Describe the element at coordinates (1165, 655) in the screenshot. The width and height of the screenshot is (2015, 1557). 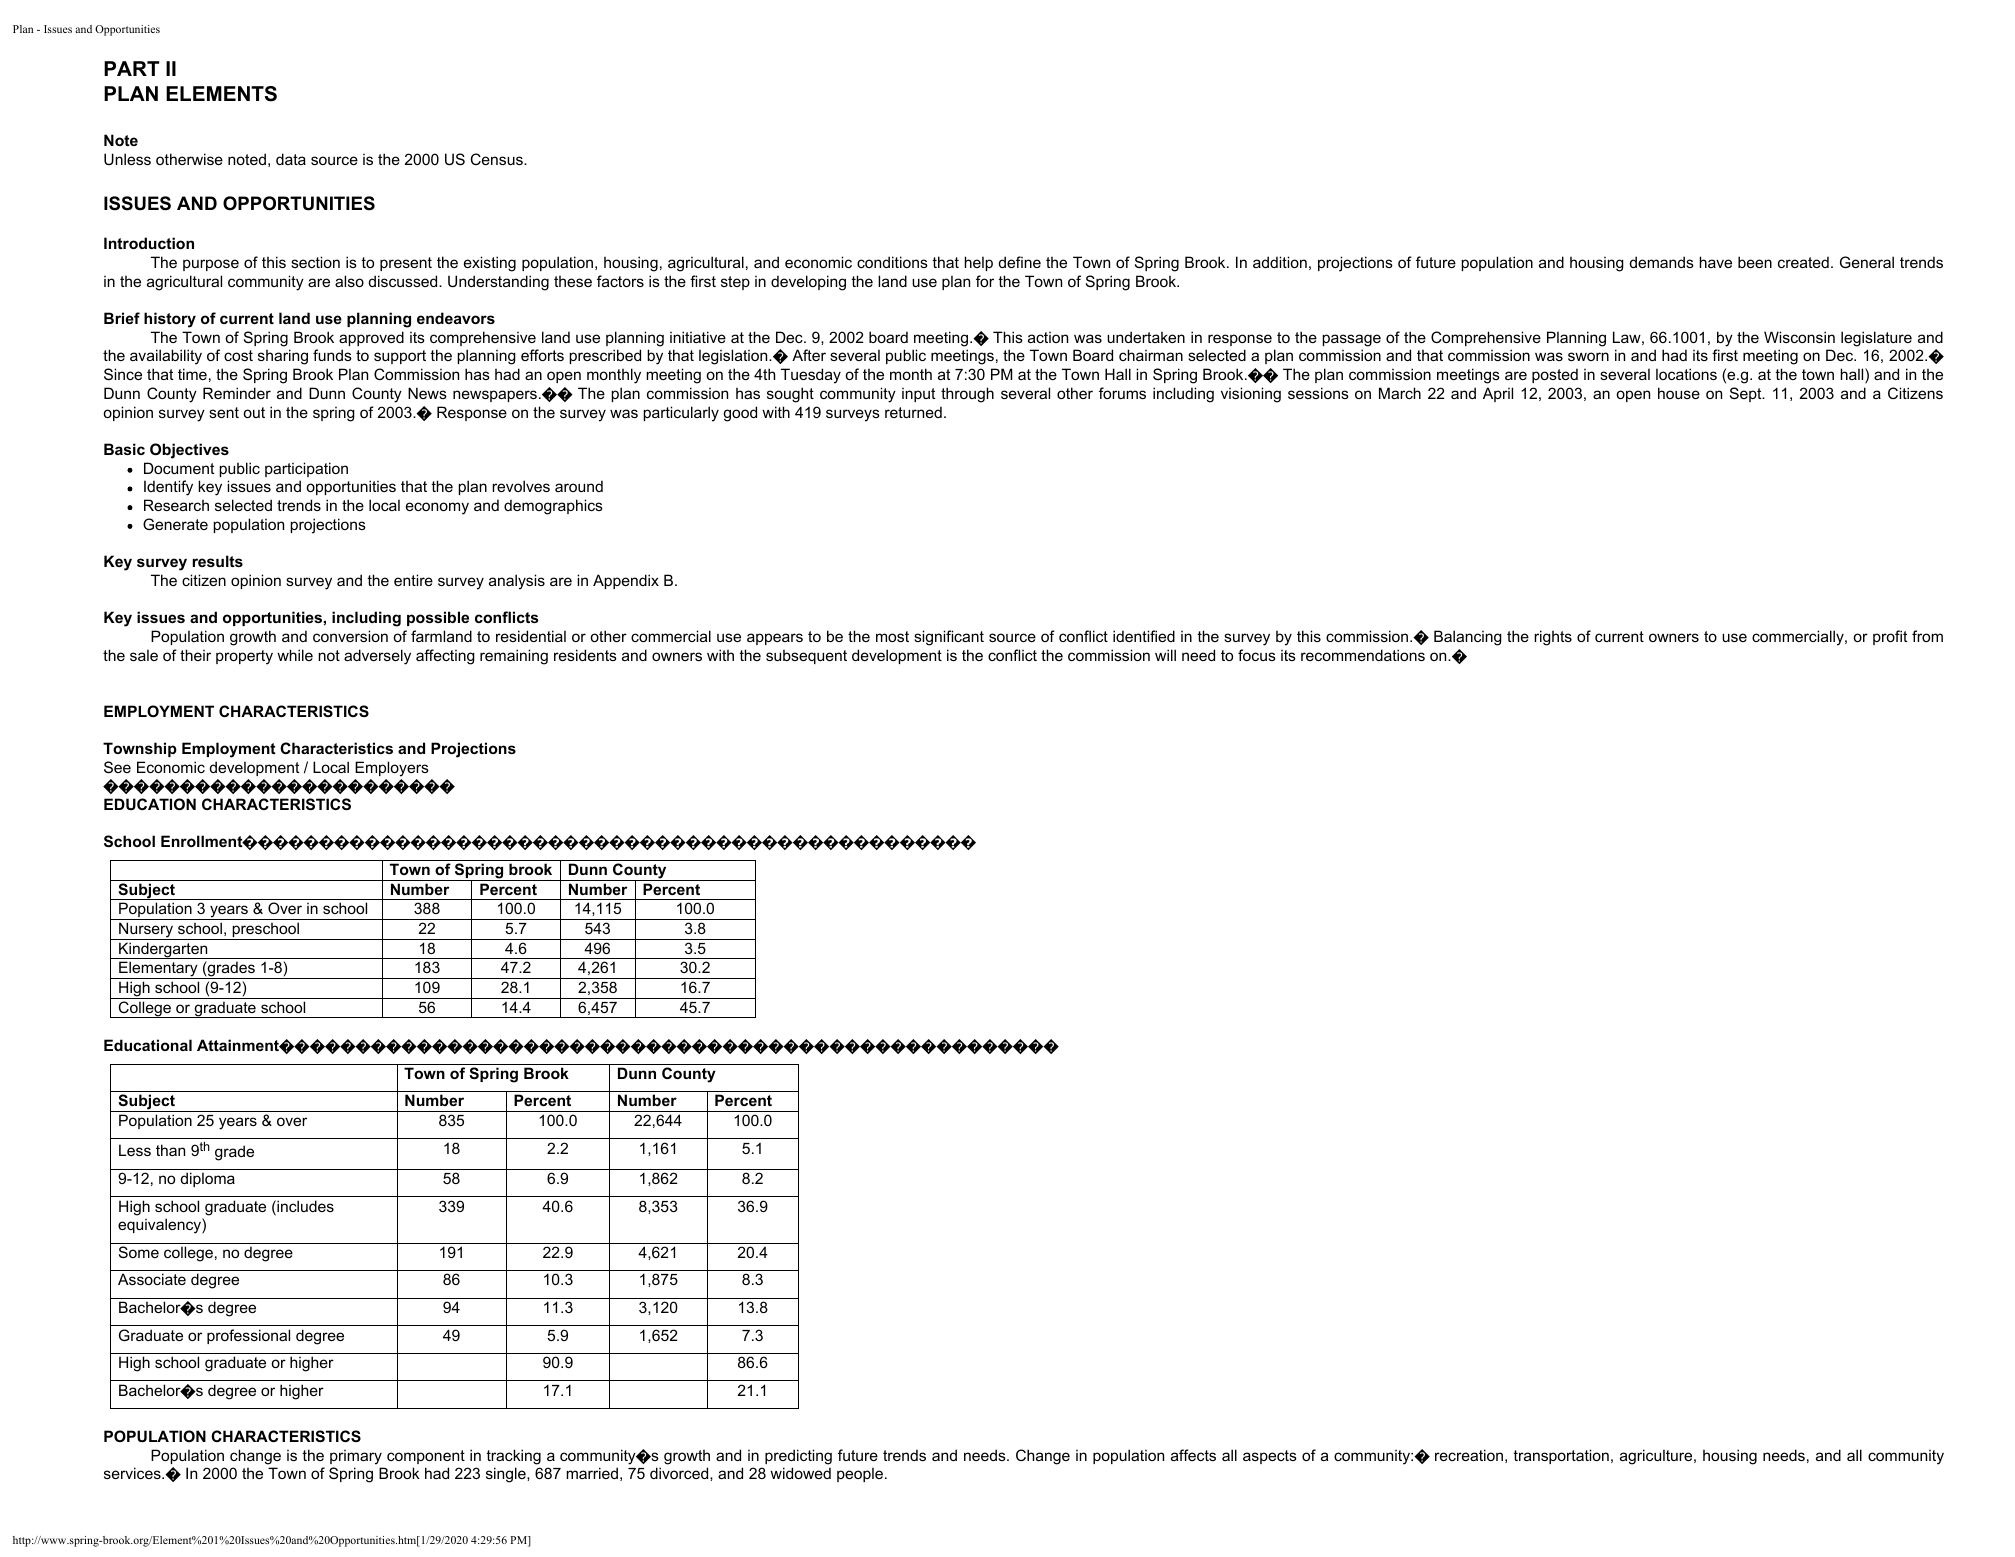
I see `will` at that location.
